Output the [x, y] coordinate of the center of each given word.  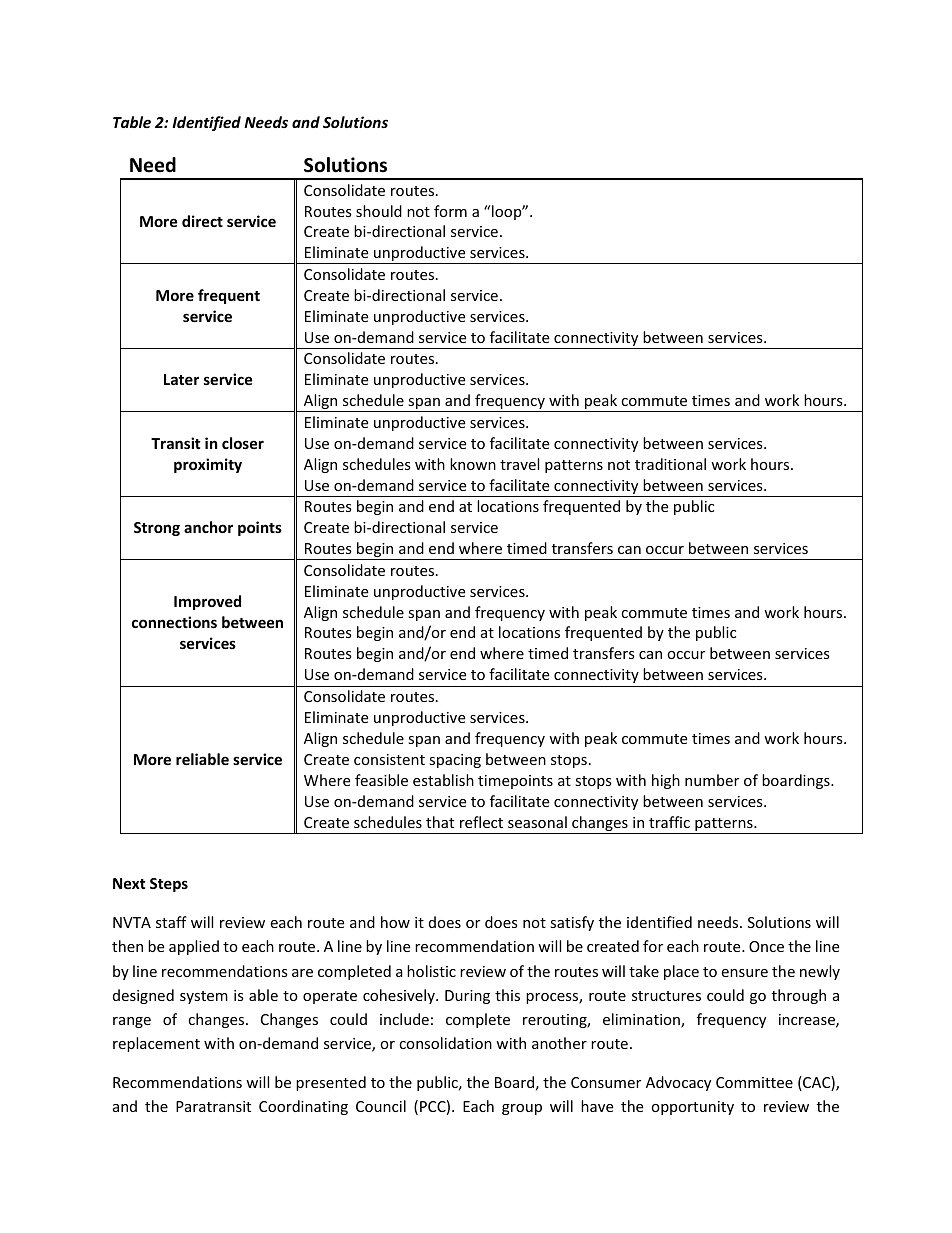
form [450, 211]
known [473, 464]
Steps [169, 885]
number [712, 780]
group [522, 1109]
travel [519, 464]
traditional [670, 464]
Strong [157, 529]
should [379, 211]
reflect [481, 822]
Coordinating [303, 1107]
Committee [754, 1082]
